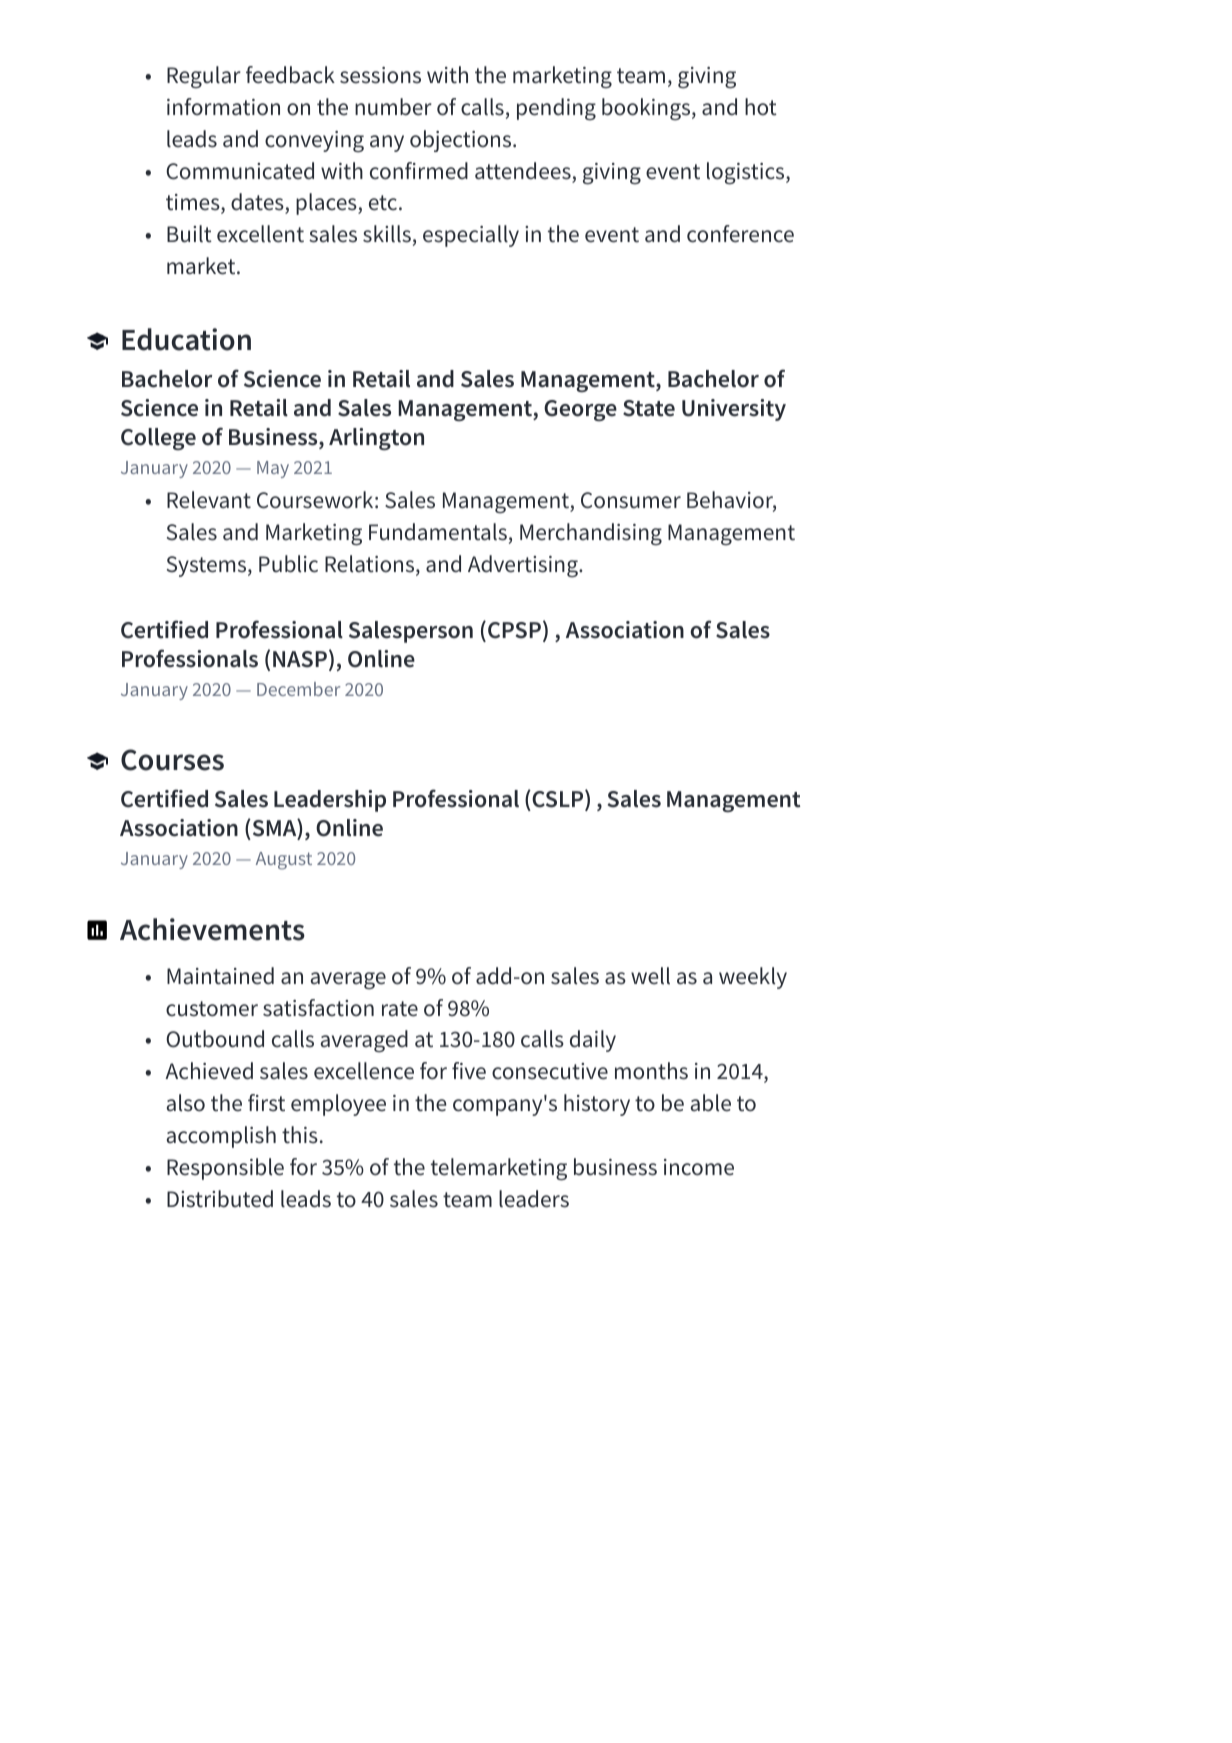  What do you see at coordinates (273, 469) in the image?
I see `May` at bounding box center [273, 469].
